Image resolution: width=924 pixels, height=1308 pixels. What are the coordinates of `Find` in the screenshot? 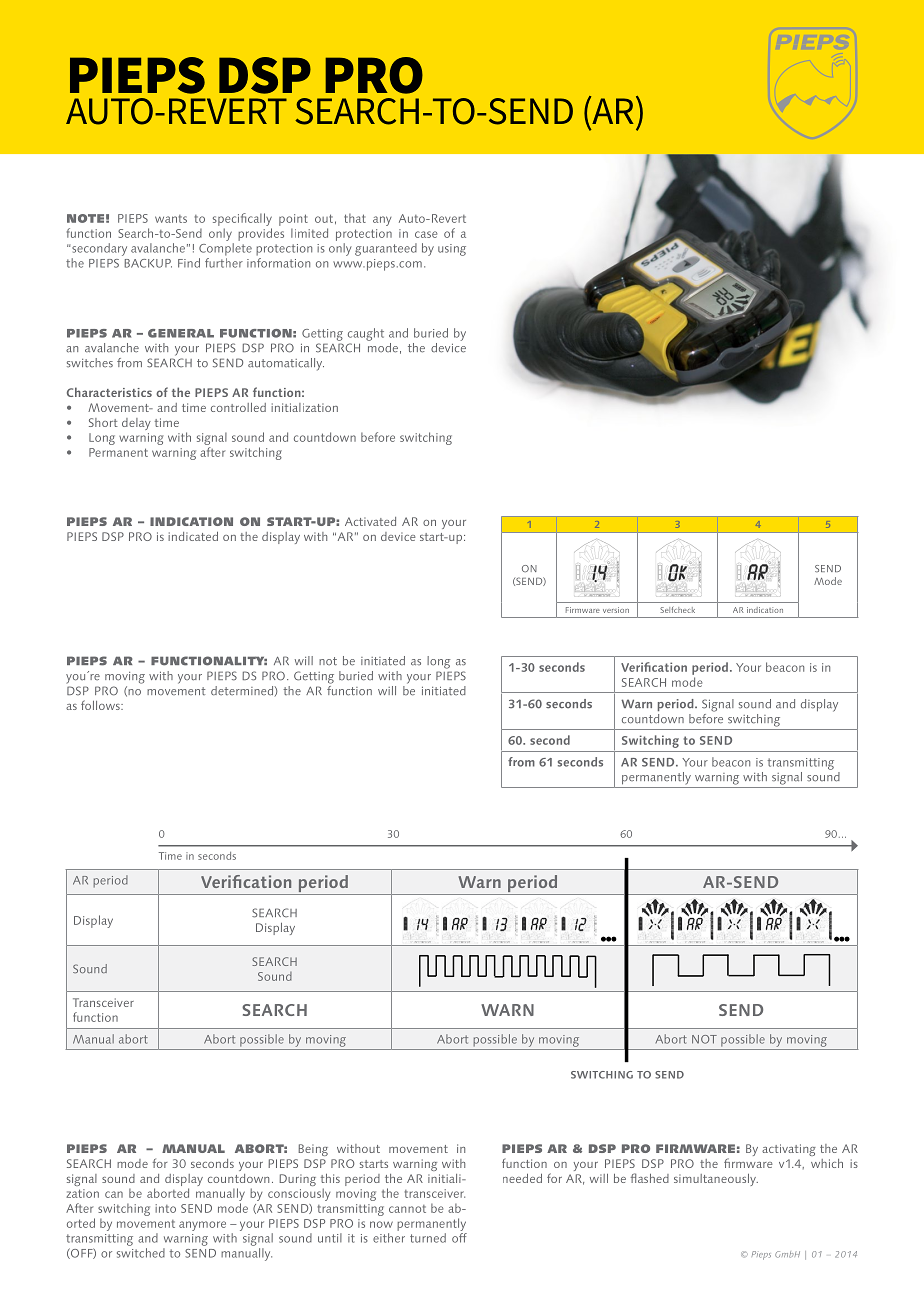 It's located at (189, 263).
